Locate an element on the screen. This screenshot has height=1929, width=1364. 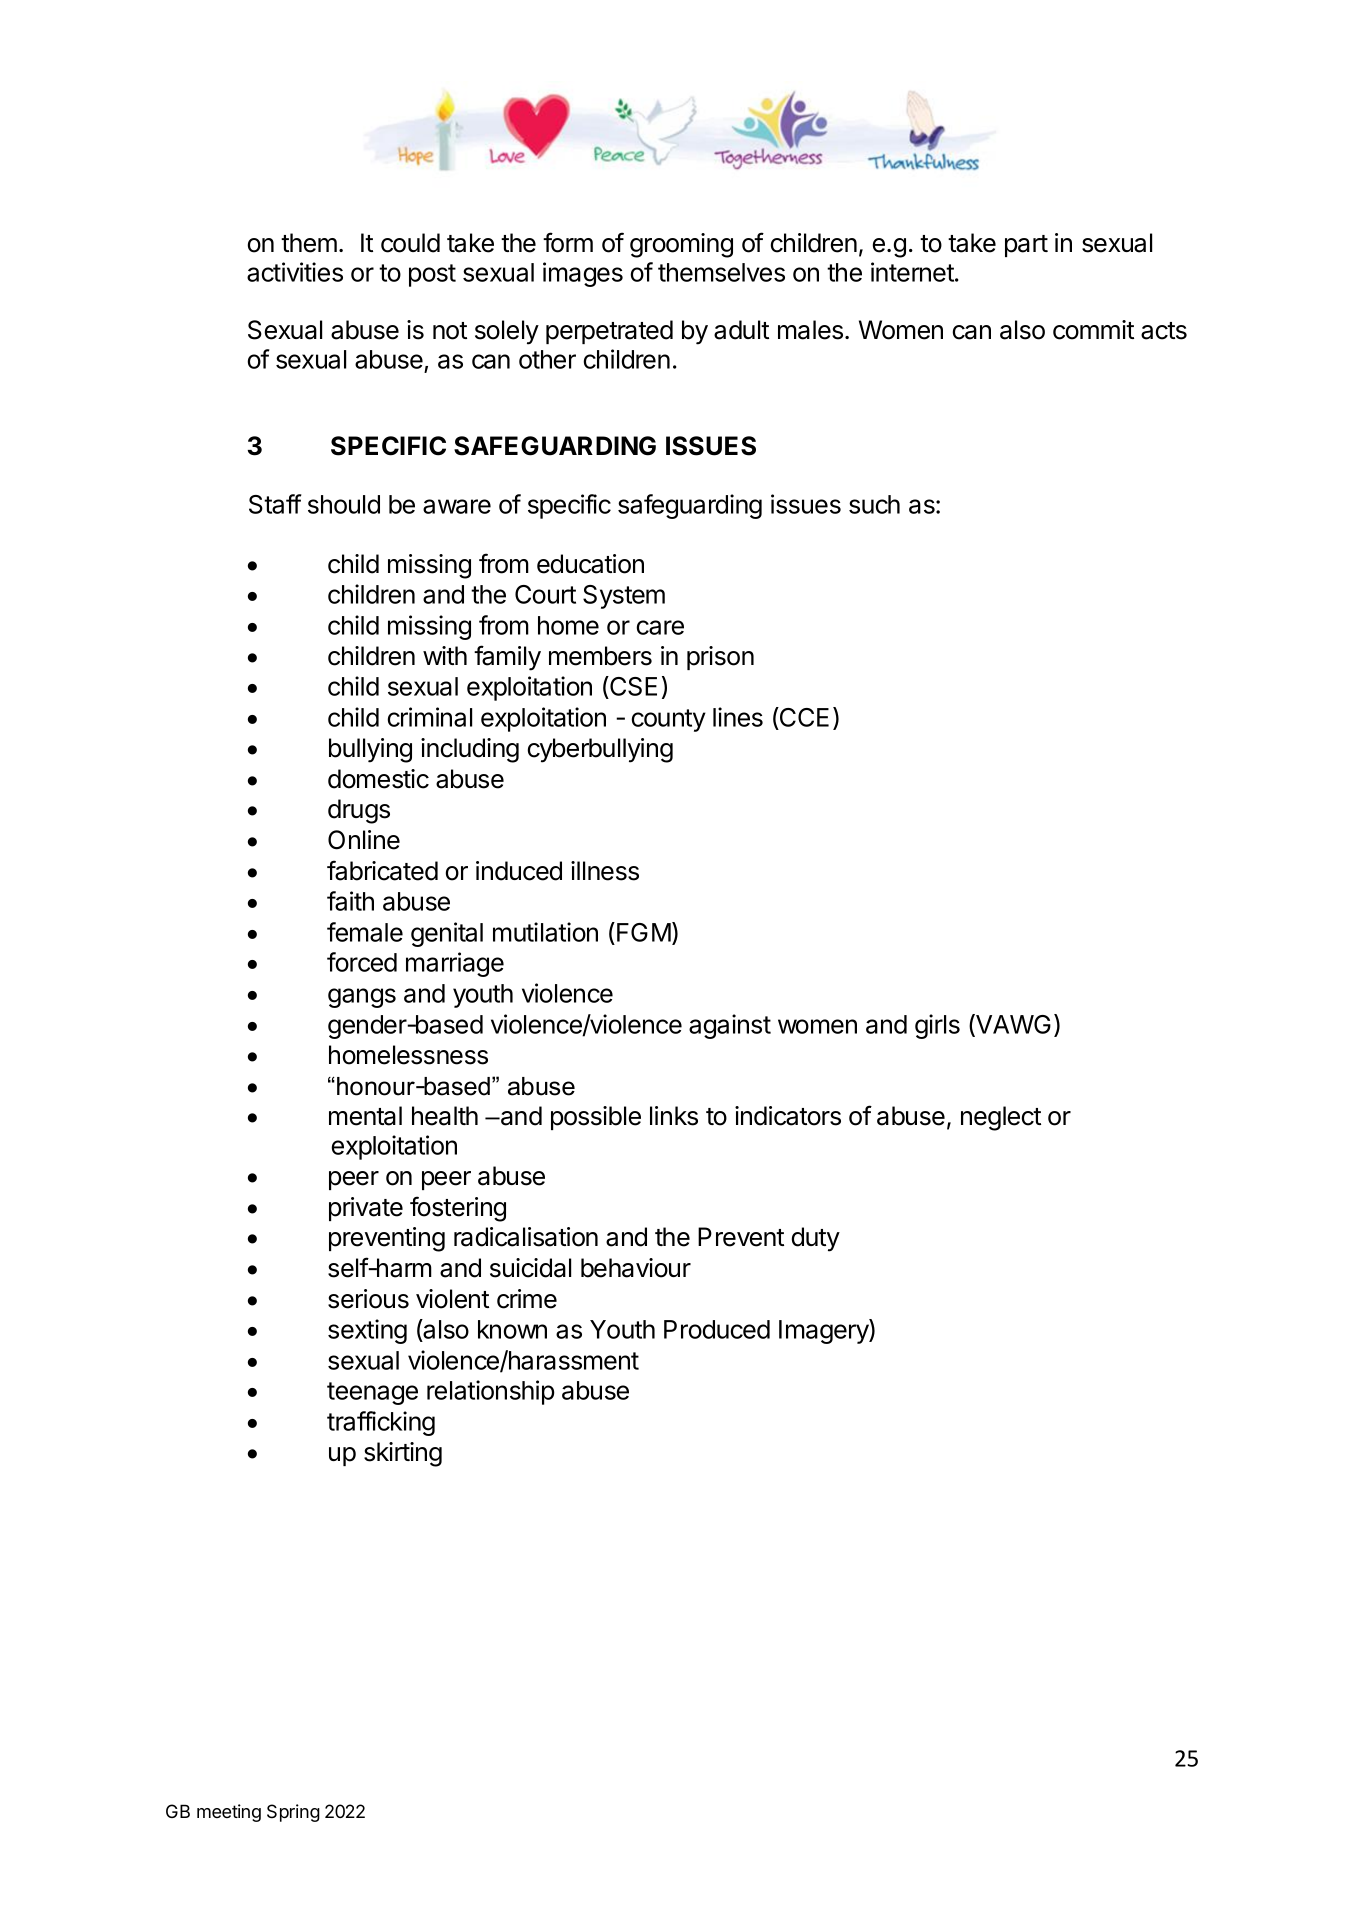
part is located at coordinates (1026, 246).
